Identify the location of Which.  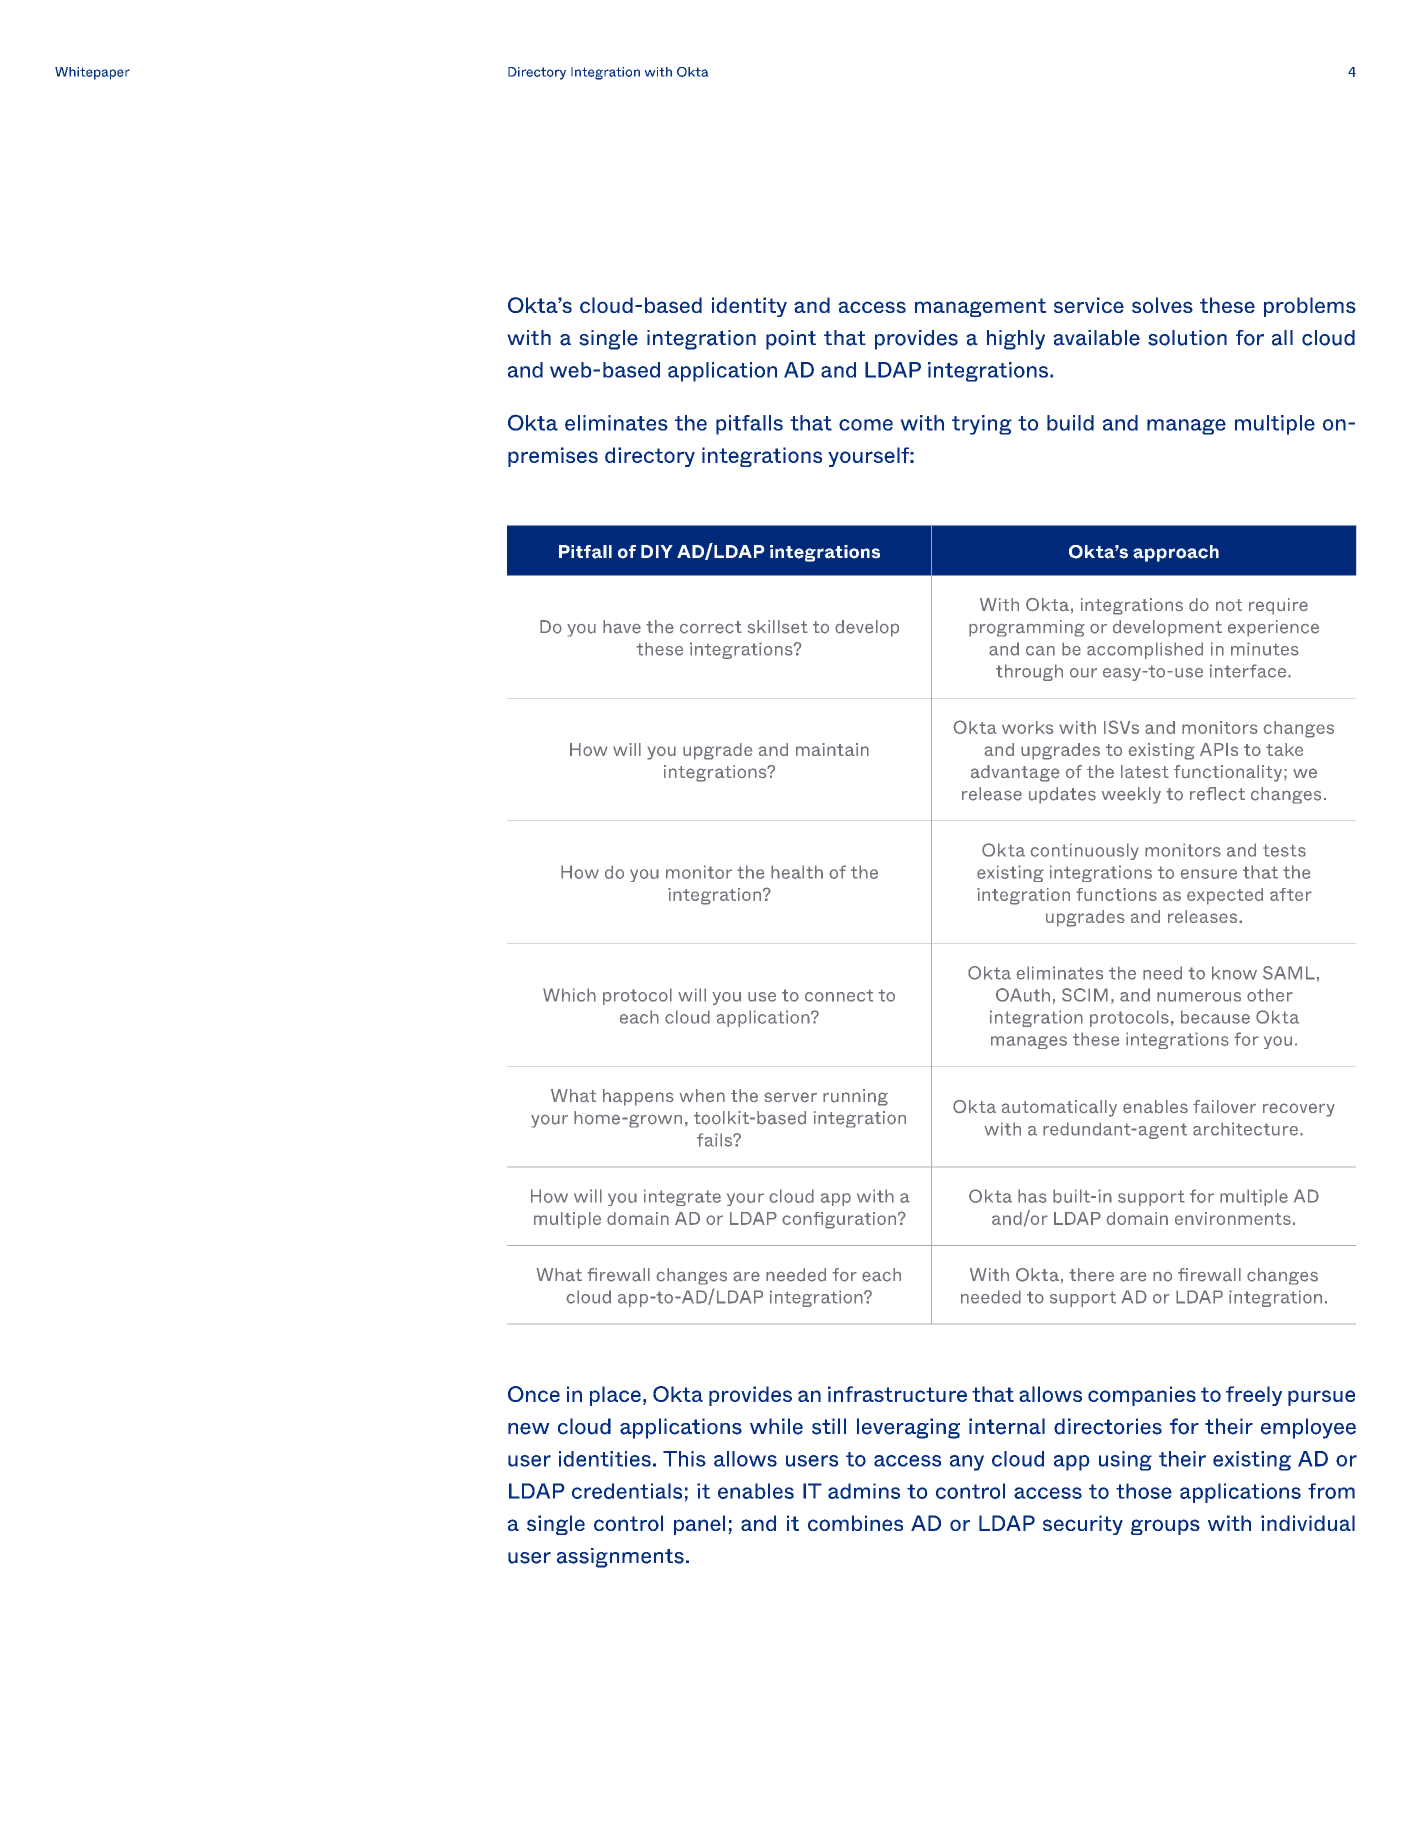
(569, 995).
